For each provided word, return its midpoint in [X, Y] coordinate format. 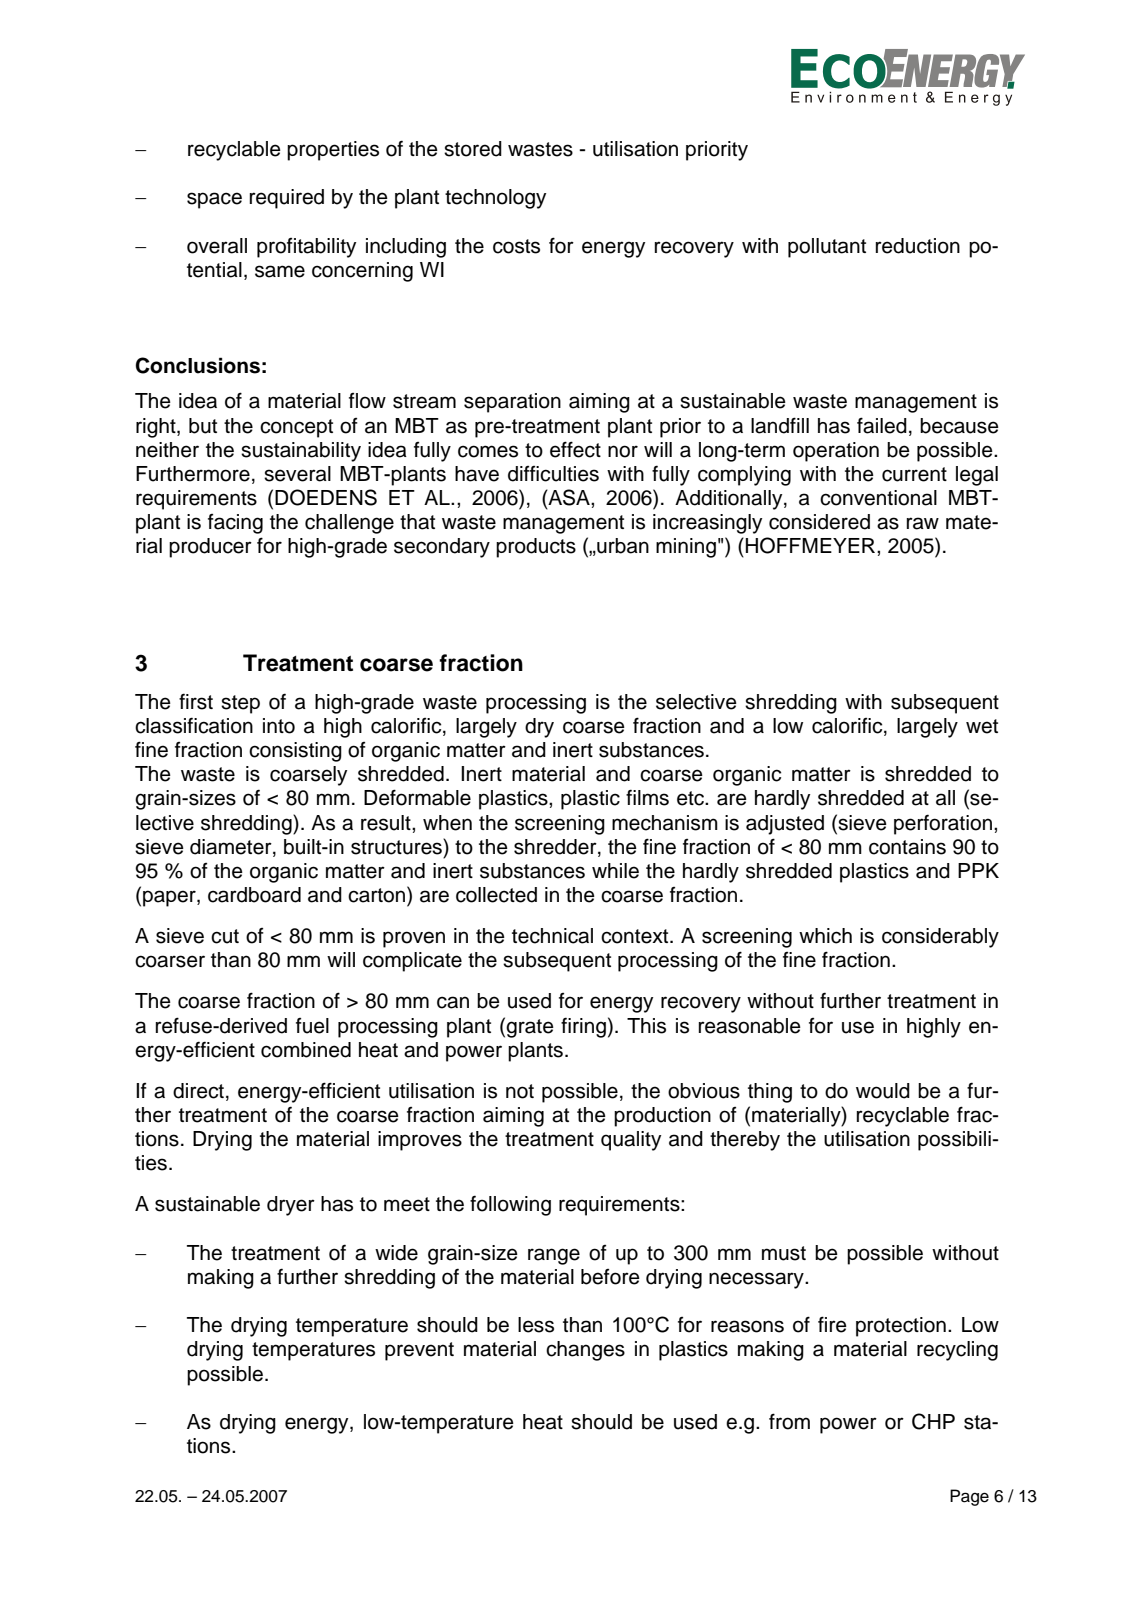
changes [585, 1351]
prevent [419, 1351]
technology [495, 199]
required [287, 199]
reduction [918, 246]
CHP [933, 1421]
